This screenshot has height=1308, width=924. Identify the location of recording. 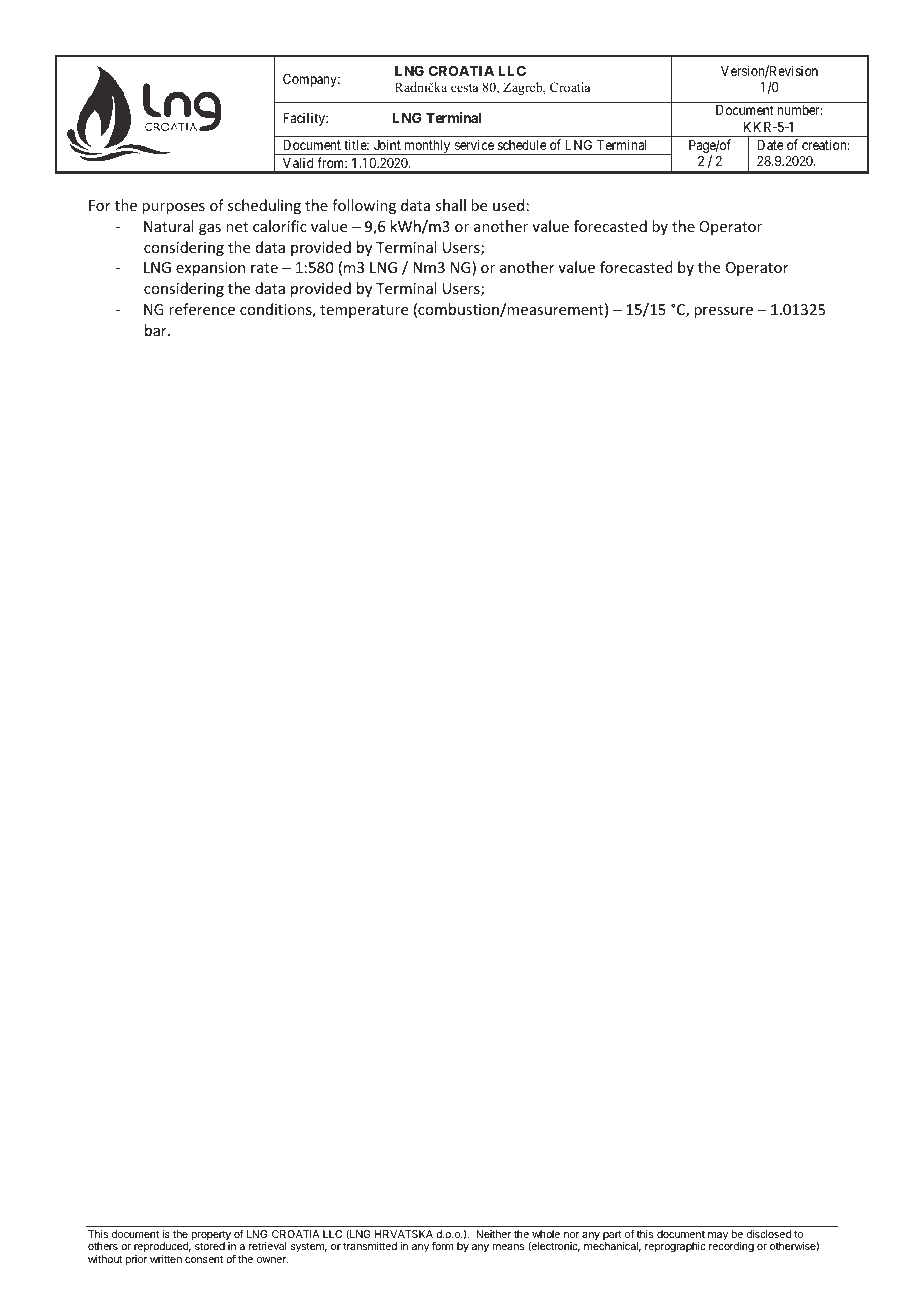
(731, 1247).
